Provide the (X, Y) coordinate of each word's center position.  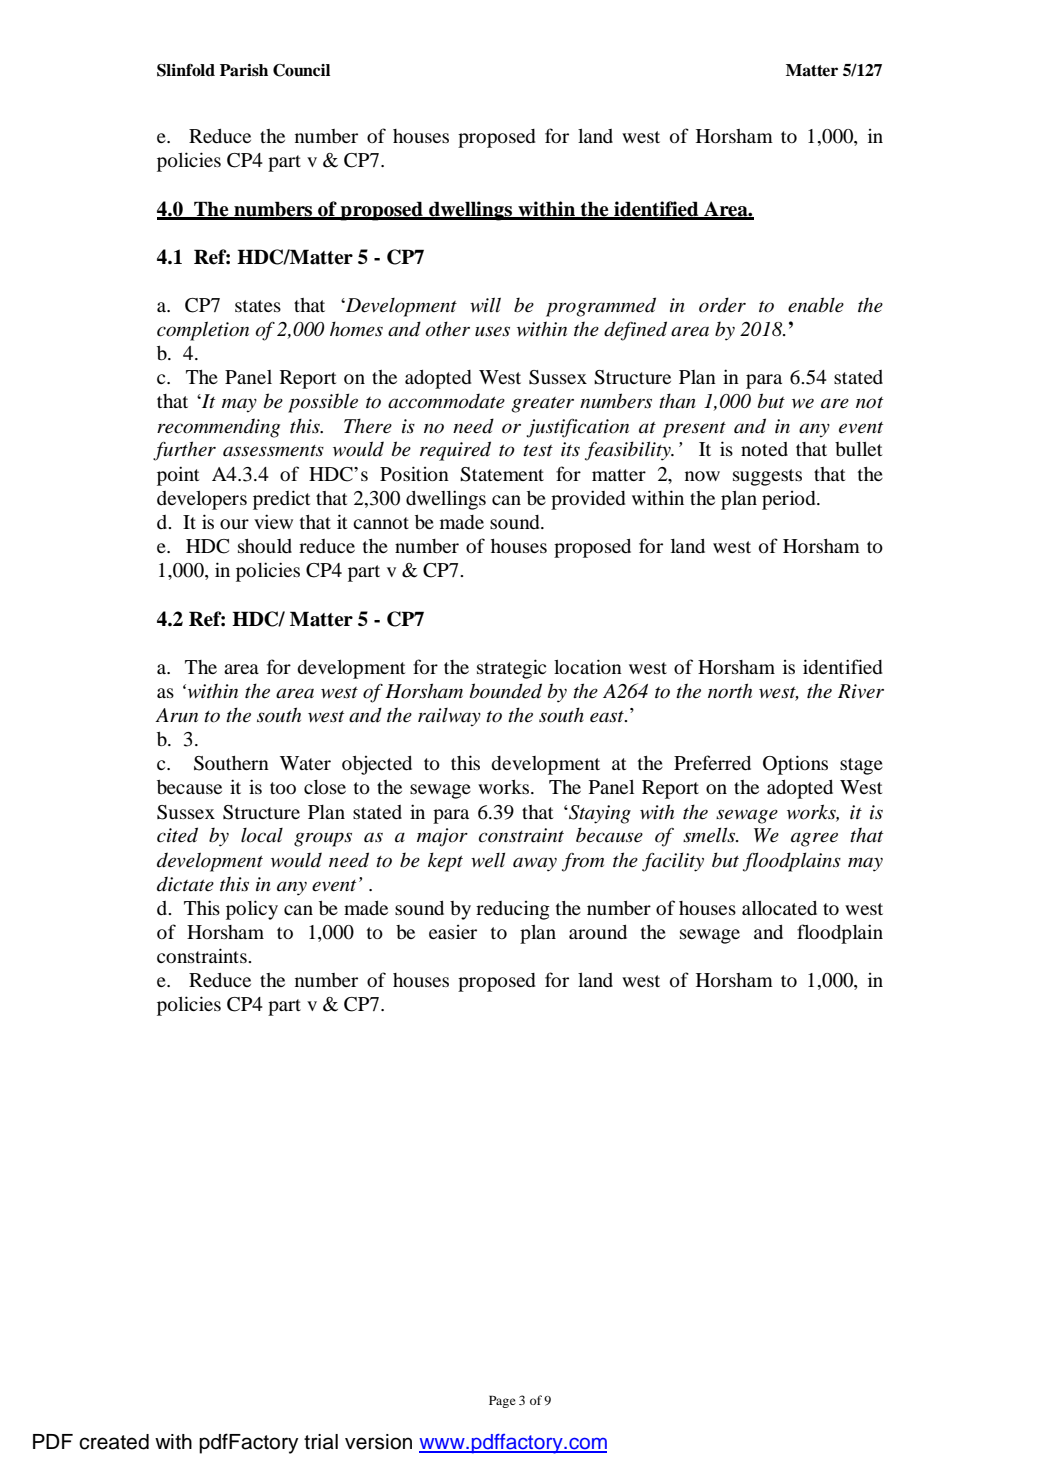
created (114, 1442)
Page (502, 1401)
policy (252, 910)
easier (453, 932)
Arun (176, 715)
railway (449, 717)
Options (795, 765)
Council (301, 70)
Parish (244, 70)
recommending (218, 428)
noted (764, 449)
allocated (779, 908)
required (455, 451)
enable (816, 305)
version (378, 1442)
